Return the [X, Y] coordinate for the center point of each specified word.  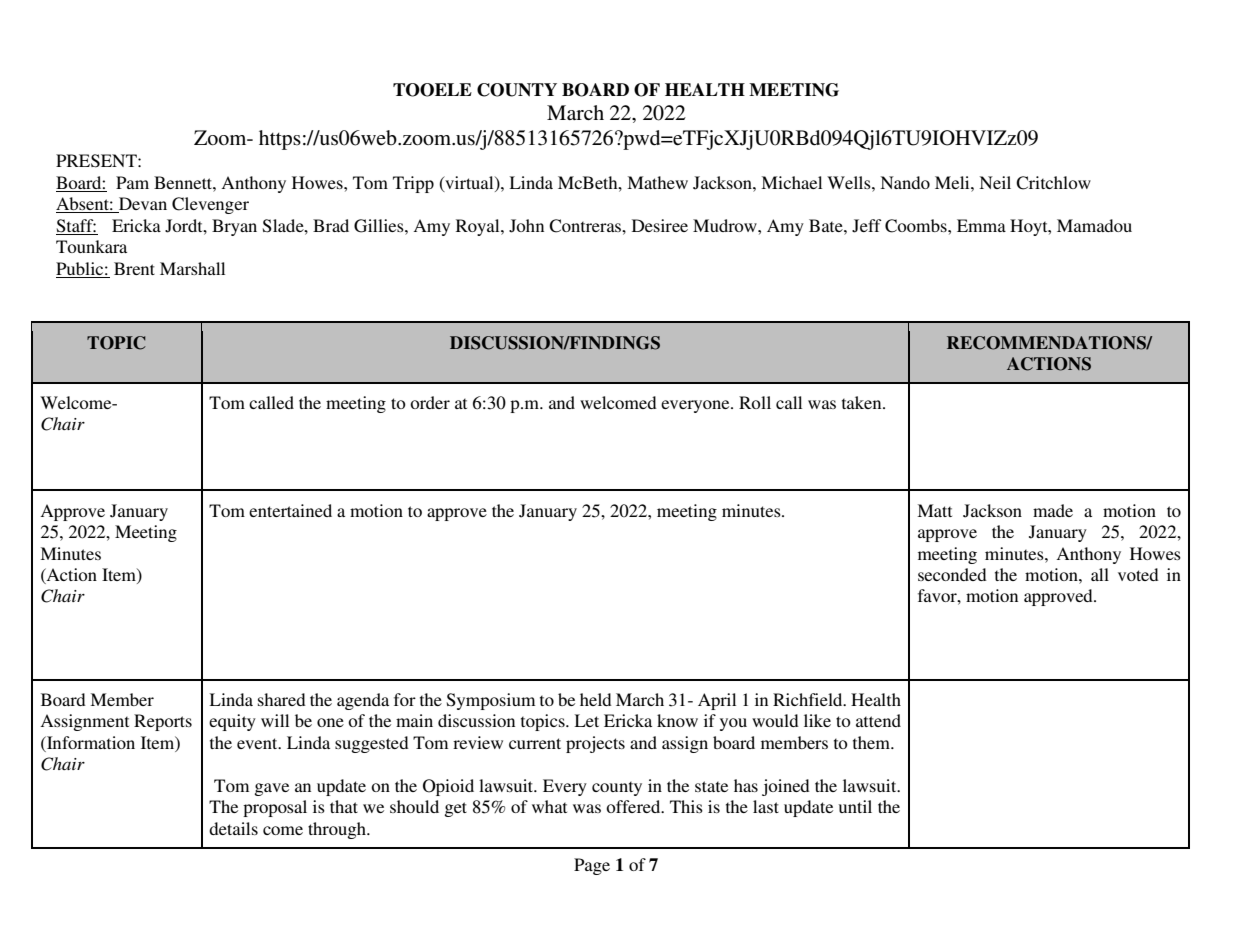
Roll [755, 402]
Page [592, 866]
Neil [995, 182]
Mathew [657, 182]
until [855, 806]
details [233, 828]
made [1053, 510]
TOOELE [432, 90]
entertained [290, 510]
